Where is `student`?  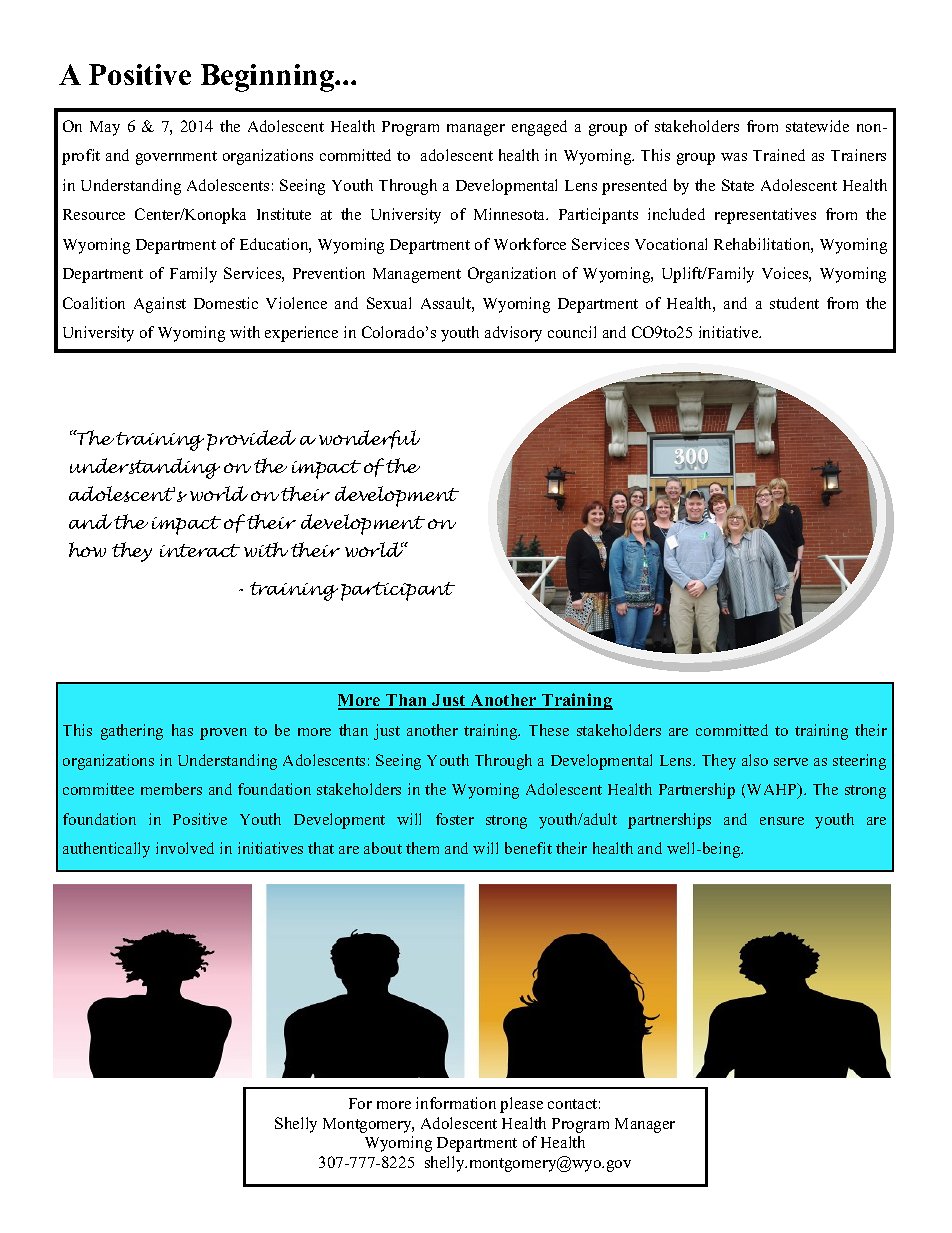 student is located at coordinates (794, 303).
